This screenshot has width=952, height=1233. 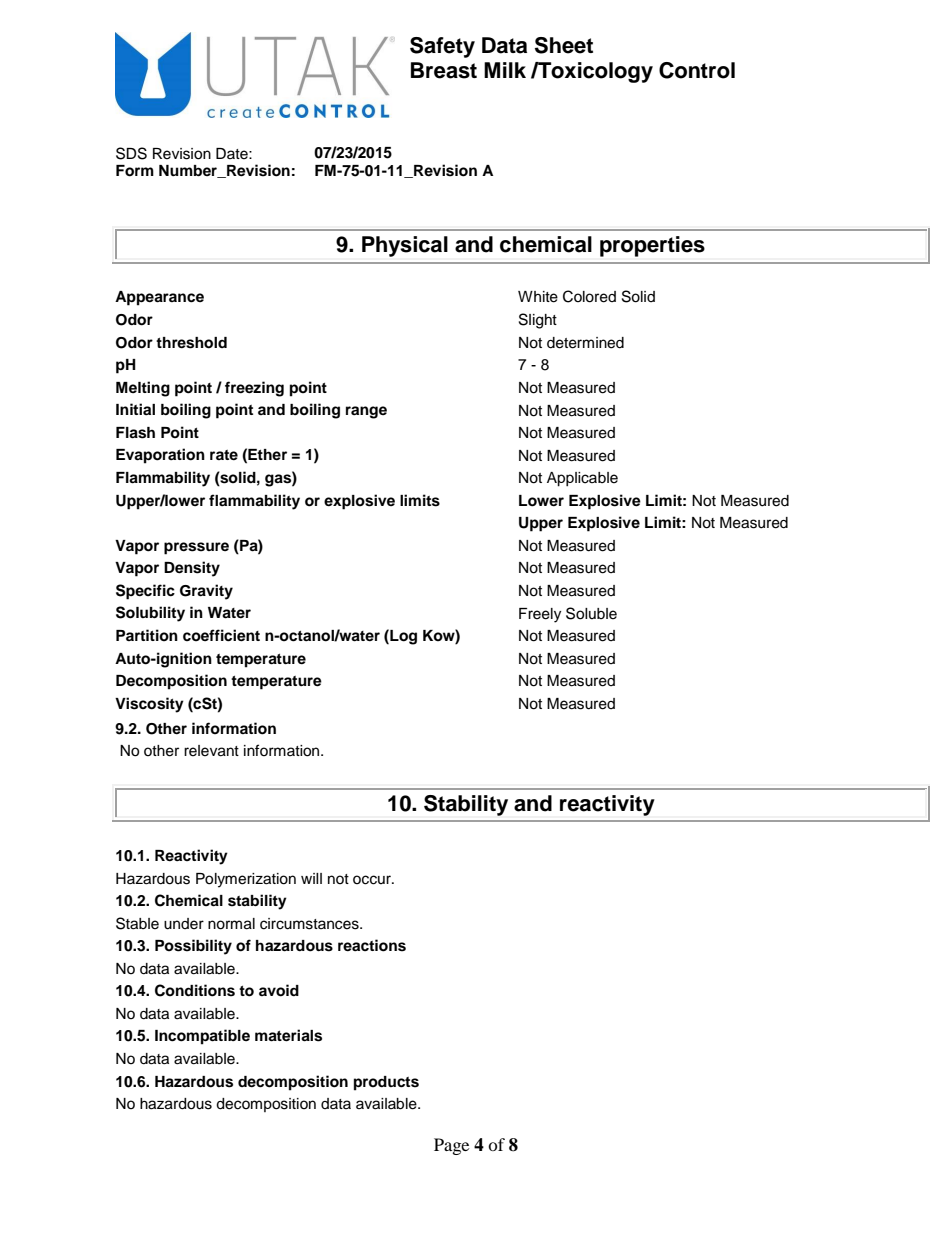 I want to click on SDS, so click(x=131, y=153).
